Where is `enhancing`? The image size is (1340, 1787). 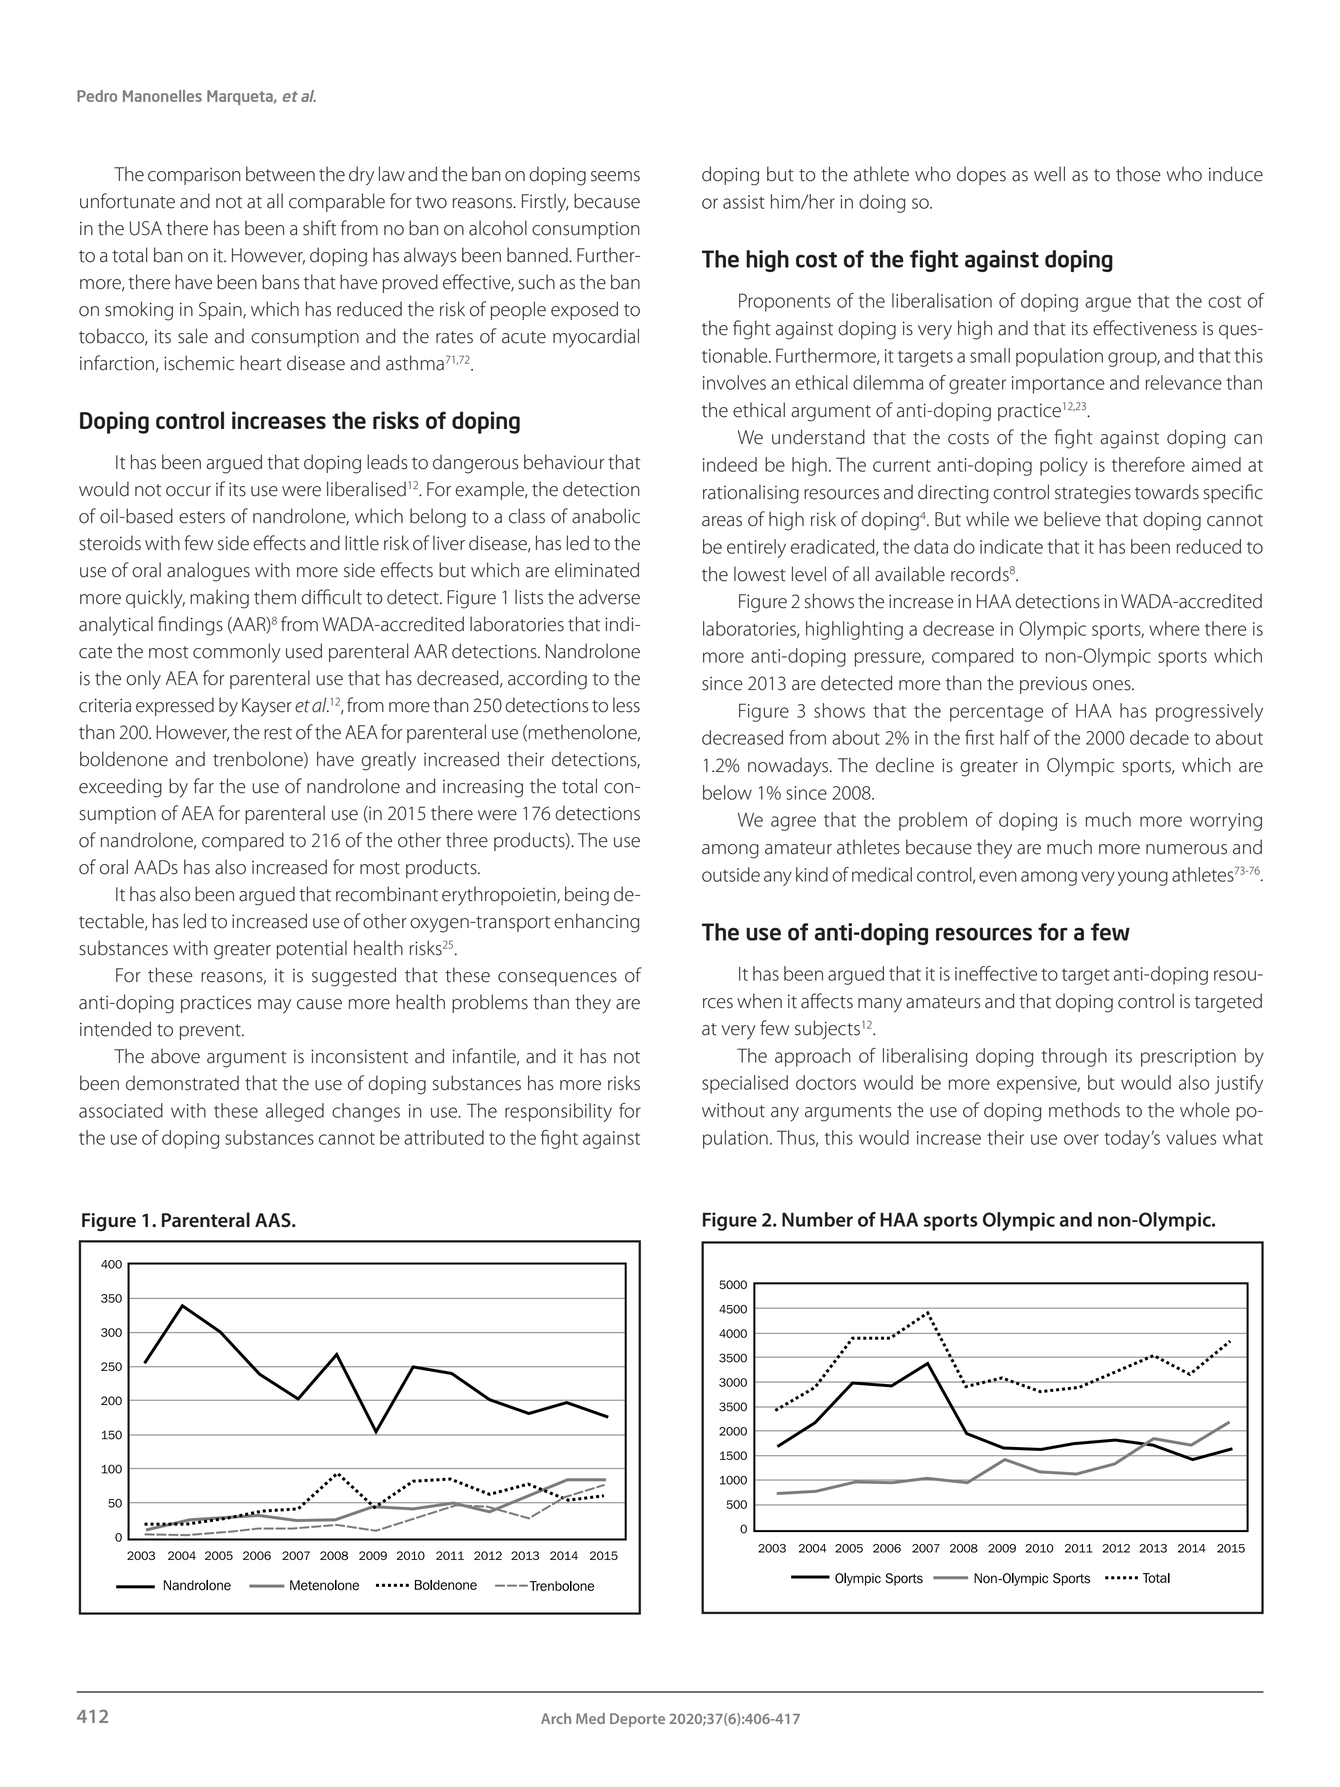
enhancing is located at coordinates (596, 923).
